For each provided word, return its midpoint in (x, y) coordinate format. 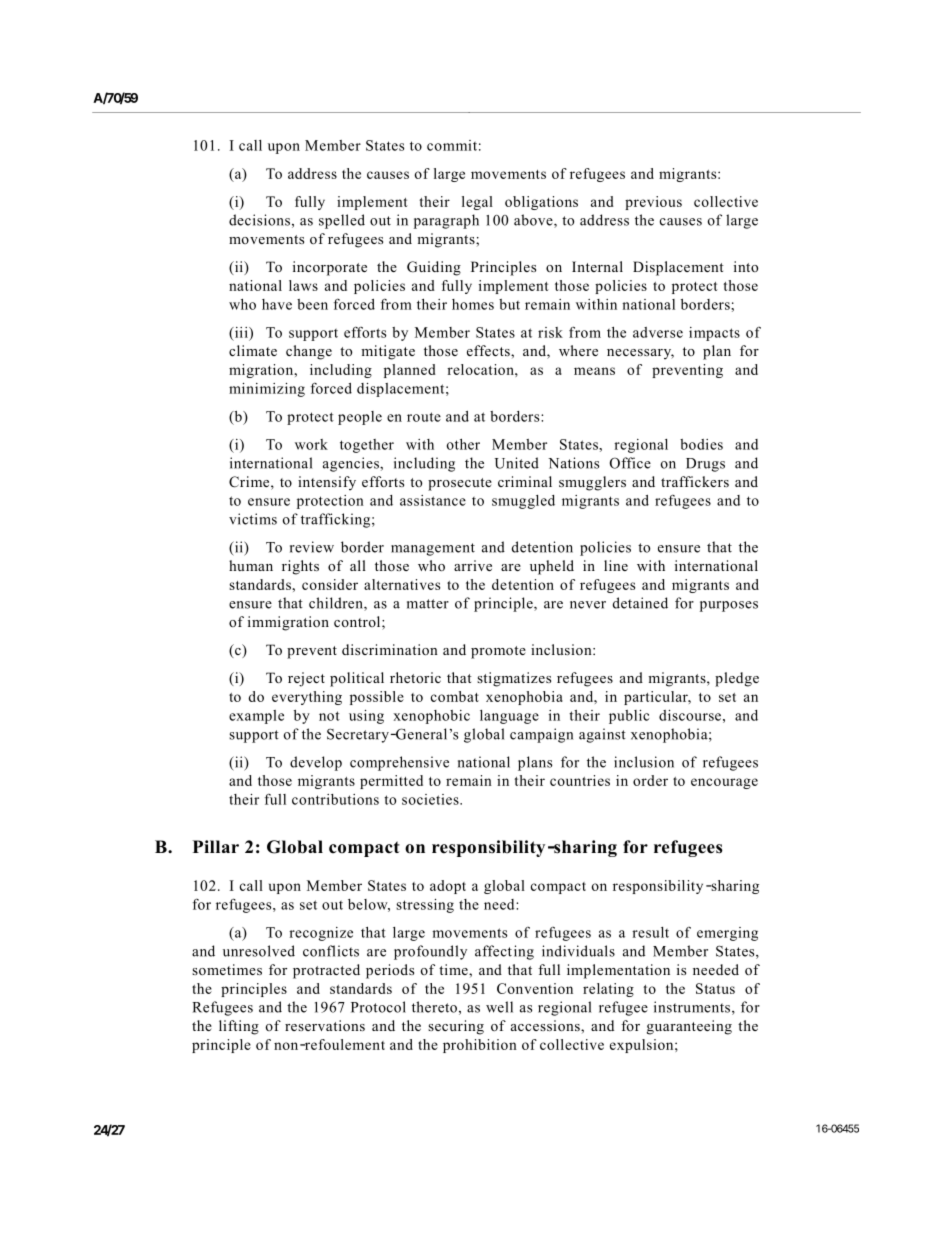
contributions (335, 799)
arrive (473, 565)
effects (489, 350)
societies (431, 799)
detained (640, 603)
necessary (640, 354)
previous (653, 203)
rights (300, 567)
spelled (342, 221)
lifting (239, 1027)
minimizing (267, 390)
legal (477, 203)
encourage (724, 783)
